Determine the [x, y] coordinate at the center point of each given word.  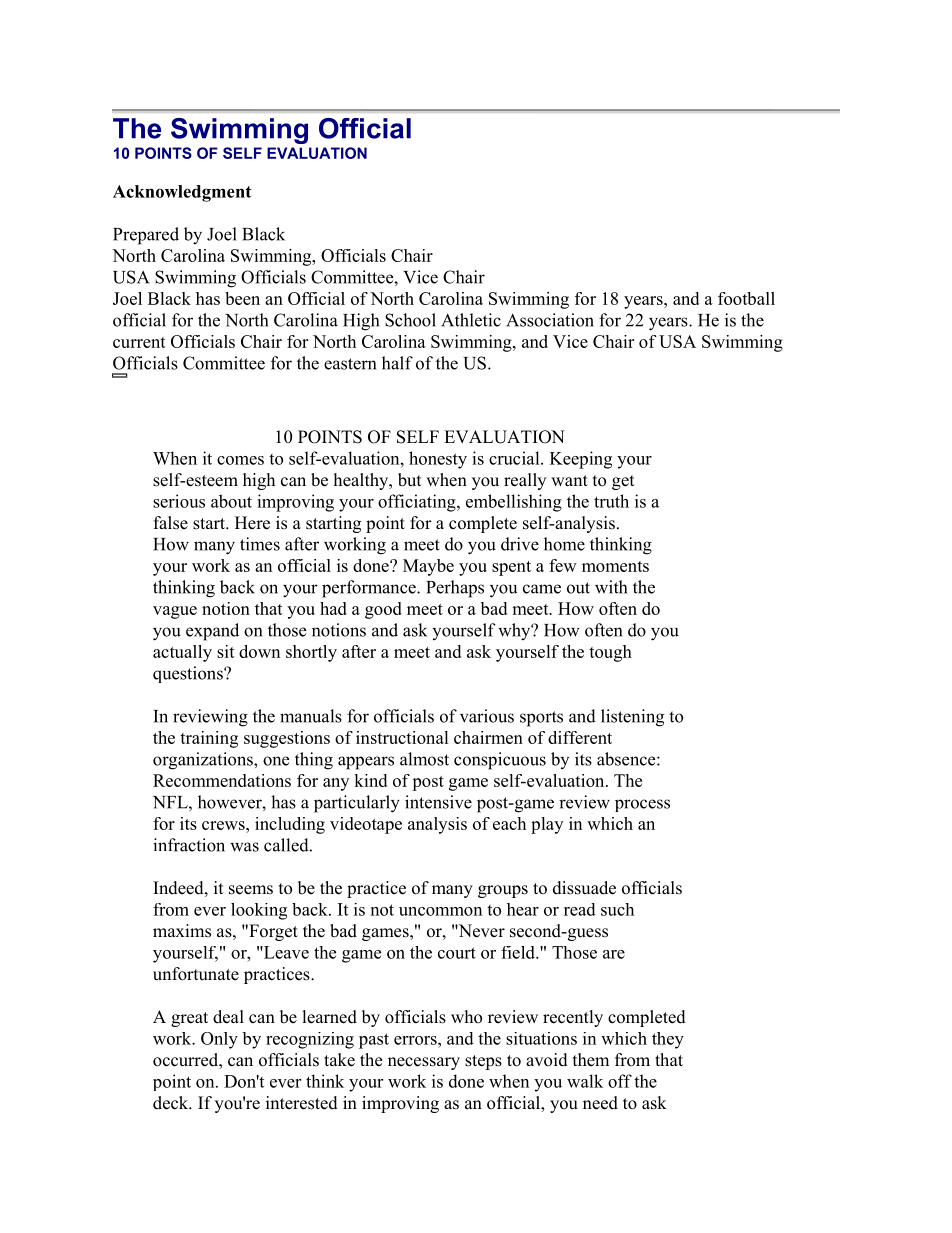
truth [611, 501]
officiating [418, 503]
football [746, 298]
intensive [438, 802]
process [642, 805]
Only [219, 1040]
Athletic [471, 320]
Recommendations [222, 780]
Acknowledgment [182, 193]
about [231, 501]
